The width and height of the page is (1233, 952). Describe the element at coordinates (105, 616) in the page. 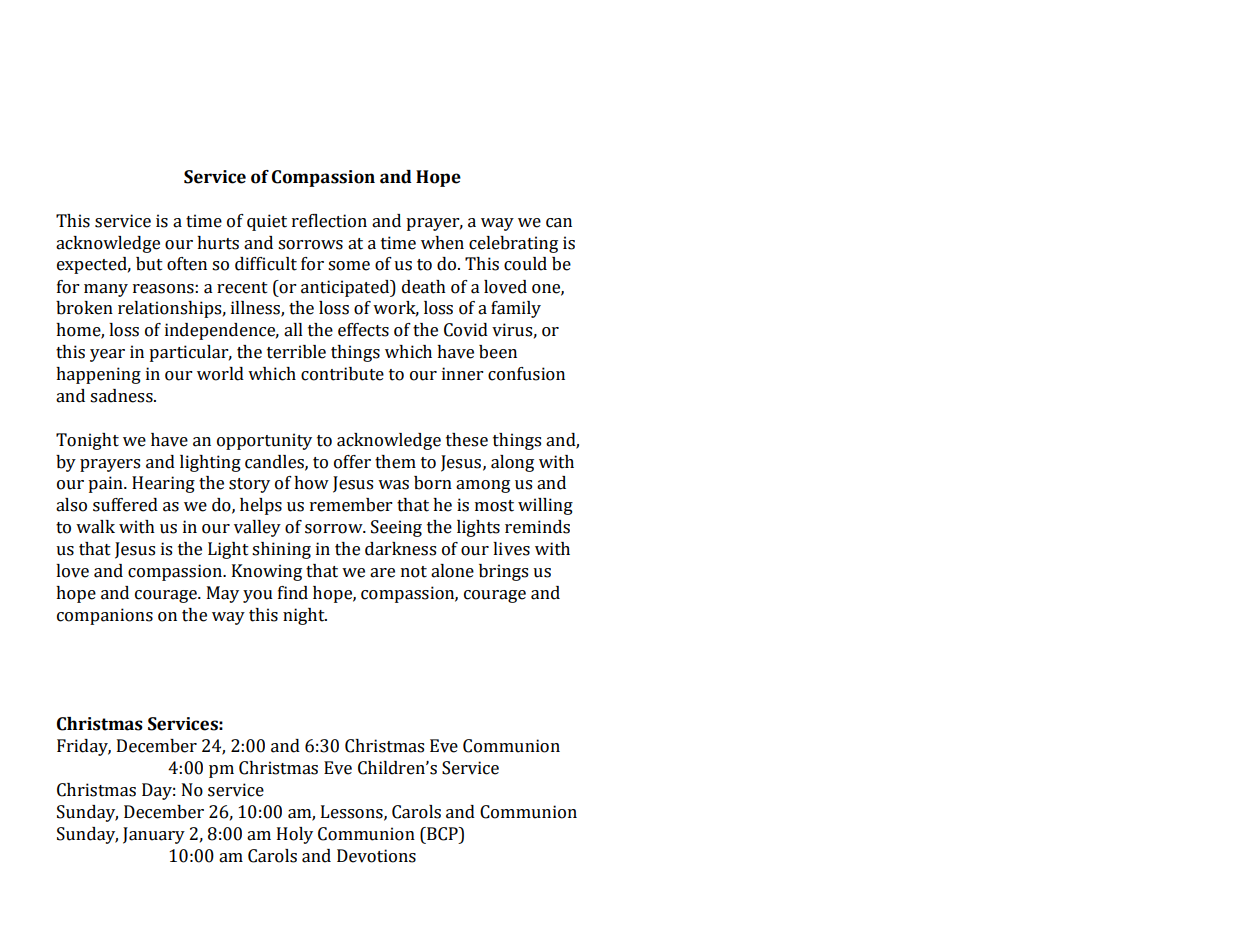

I see `companions` at that location.
